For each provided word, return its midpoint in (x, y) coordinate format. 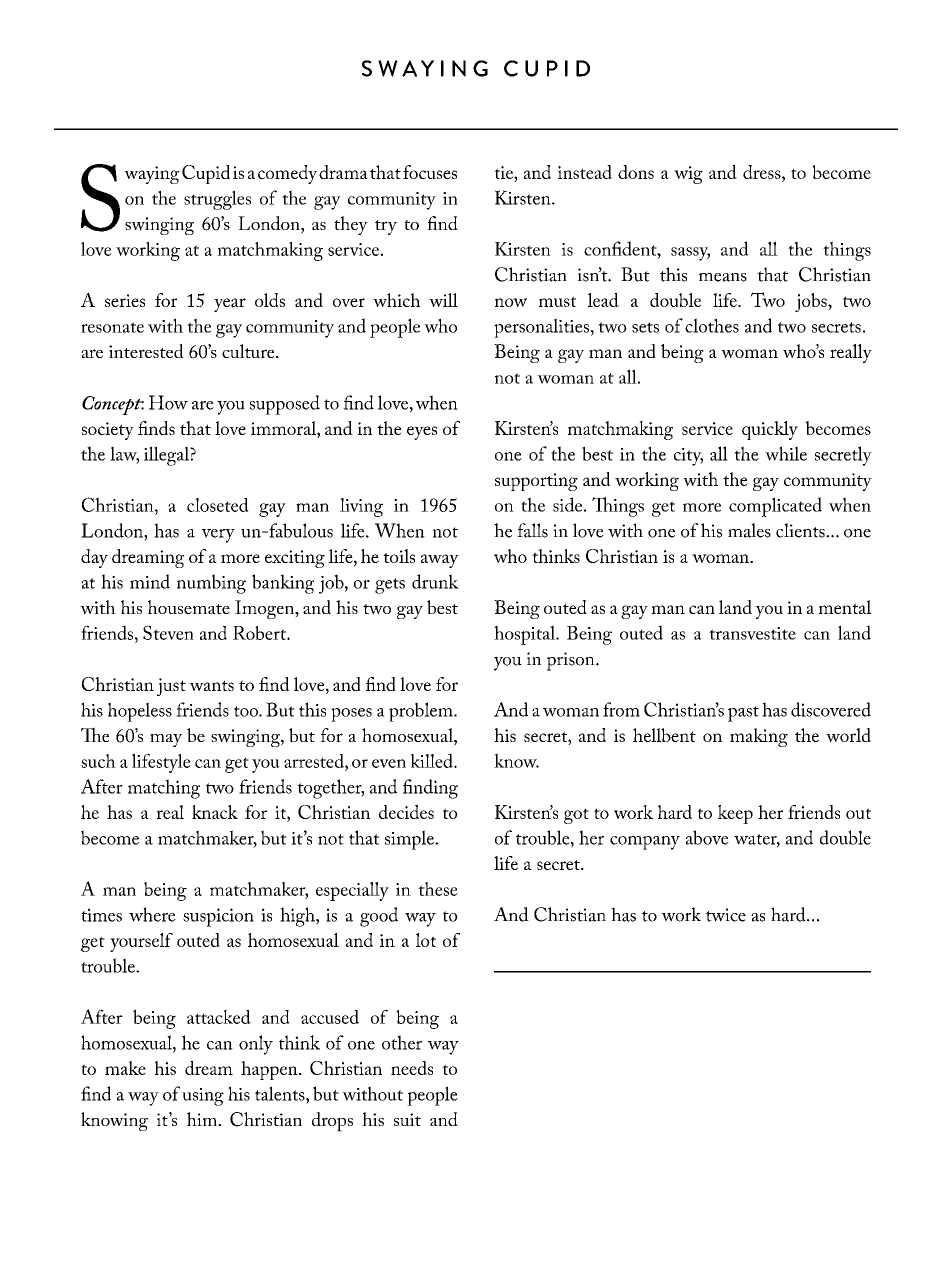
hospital (525, 635)
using (203, 1097)
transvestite (752, 633)
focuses (430, 172)
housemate (189, 607)
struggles (217, 200)
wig (688, 175)
